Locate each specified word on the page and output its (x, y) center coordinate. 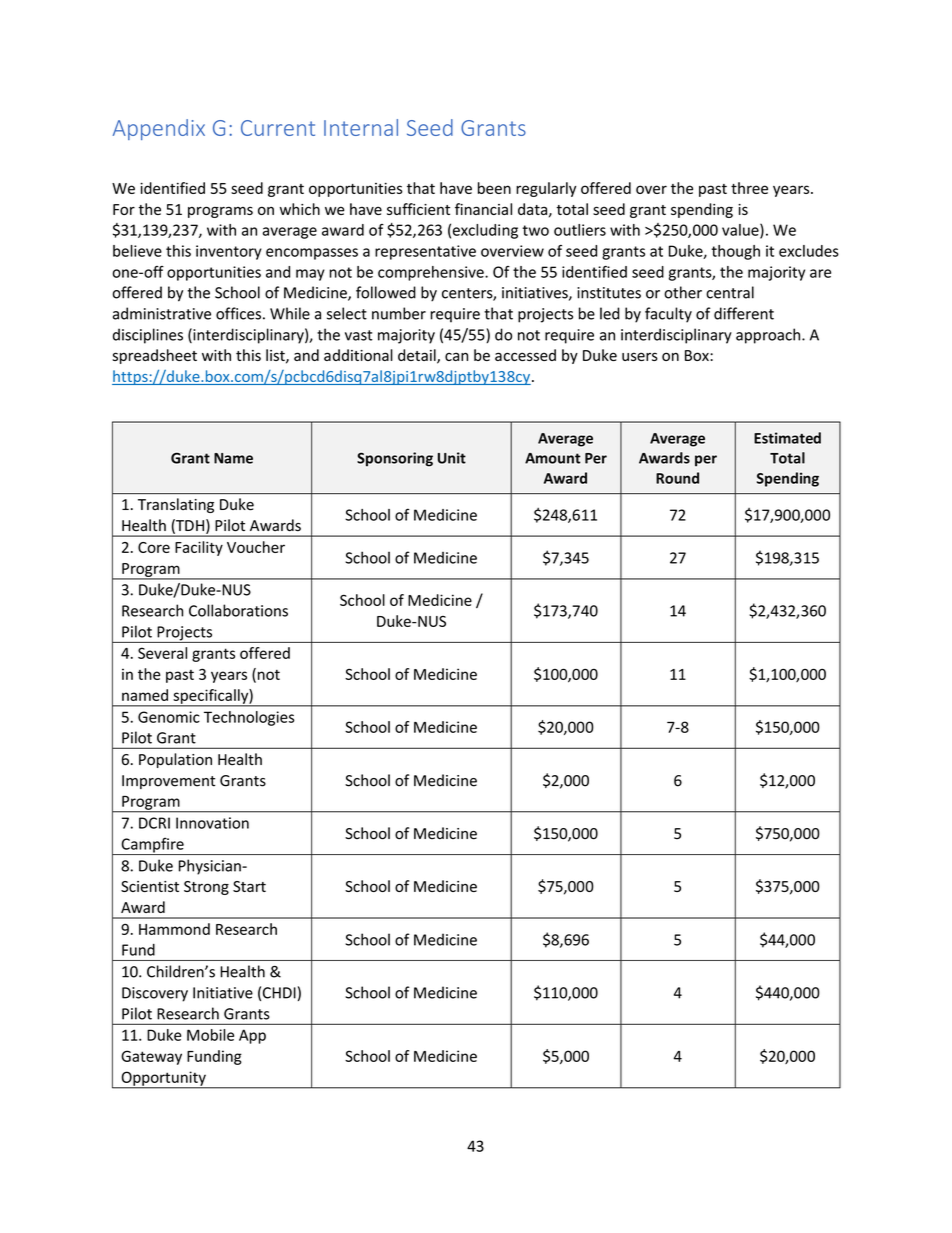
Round (677, 478)
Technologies (249, 718)
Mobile (210, 1035)
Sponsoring (395, 459)
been (494, 188)
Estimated (787, 438)
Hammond (174, 929)
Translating (176, 505)
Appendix (159, 129)
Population (175, 760)
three (749, 188)
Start (249, 886)
